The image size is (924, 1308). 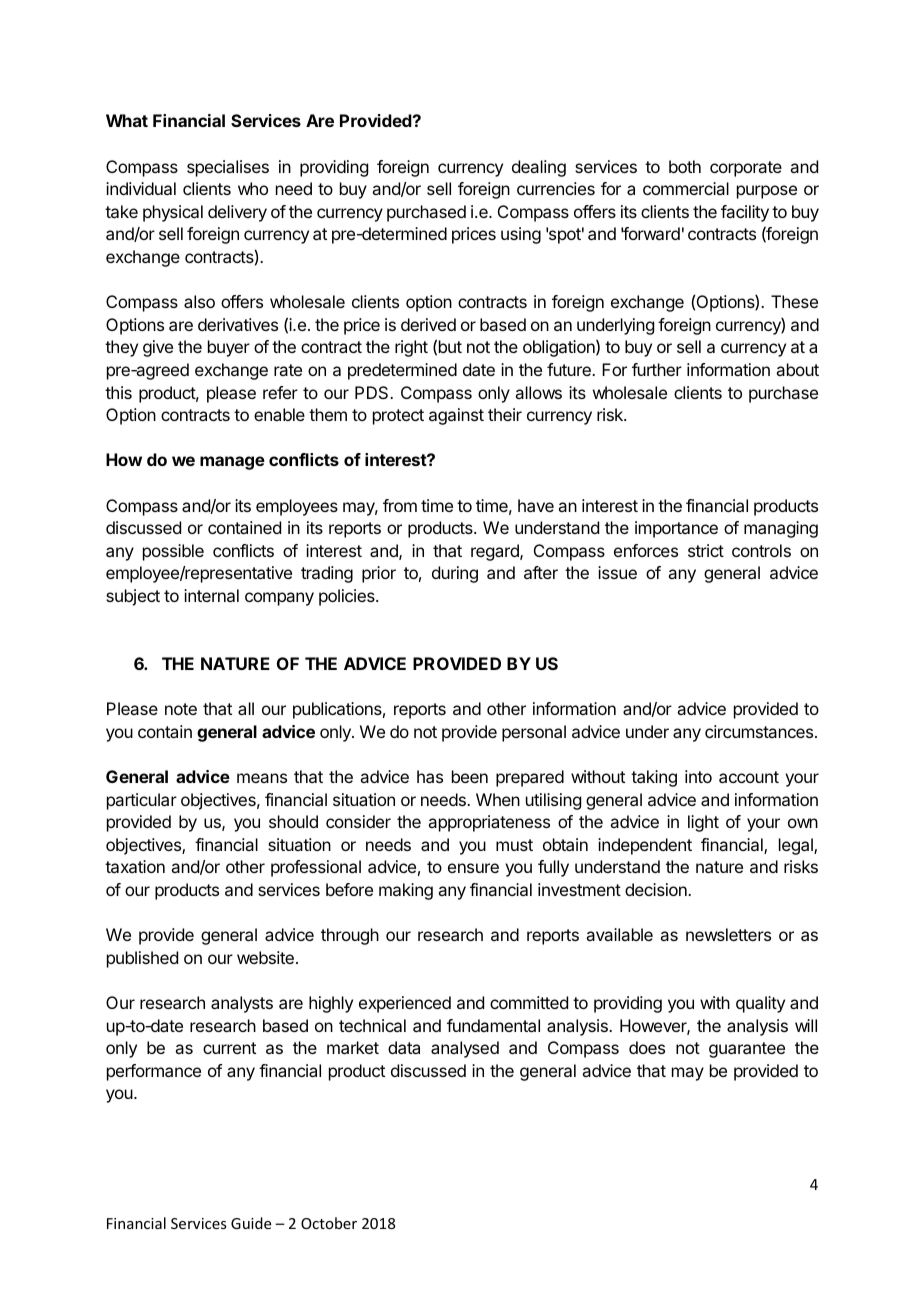 What do you see at coordinates (251, 1223) in the image?
I see `Guide` at bounding box center [251, 1223].
